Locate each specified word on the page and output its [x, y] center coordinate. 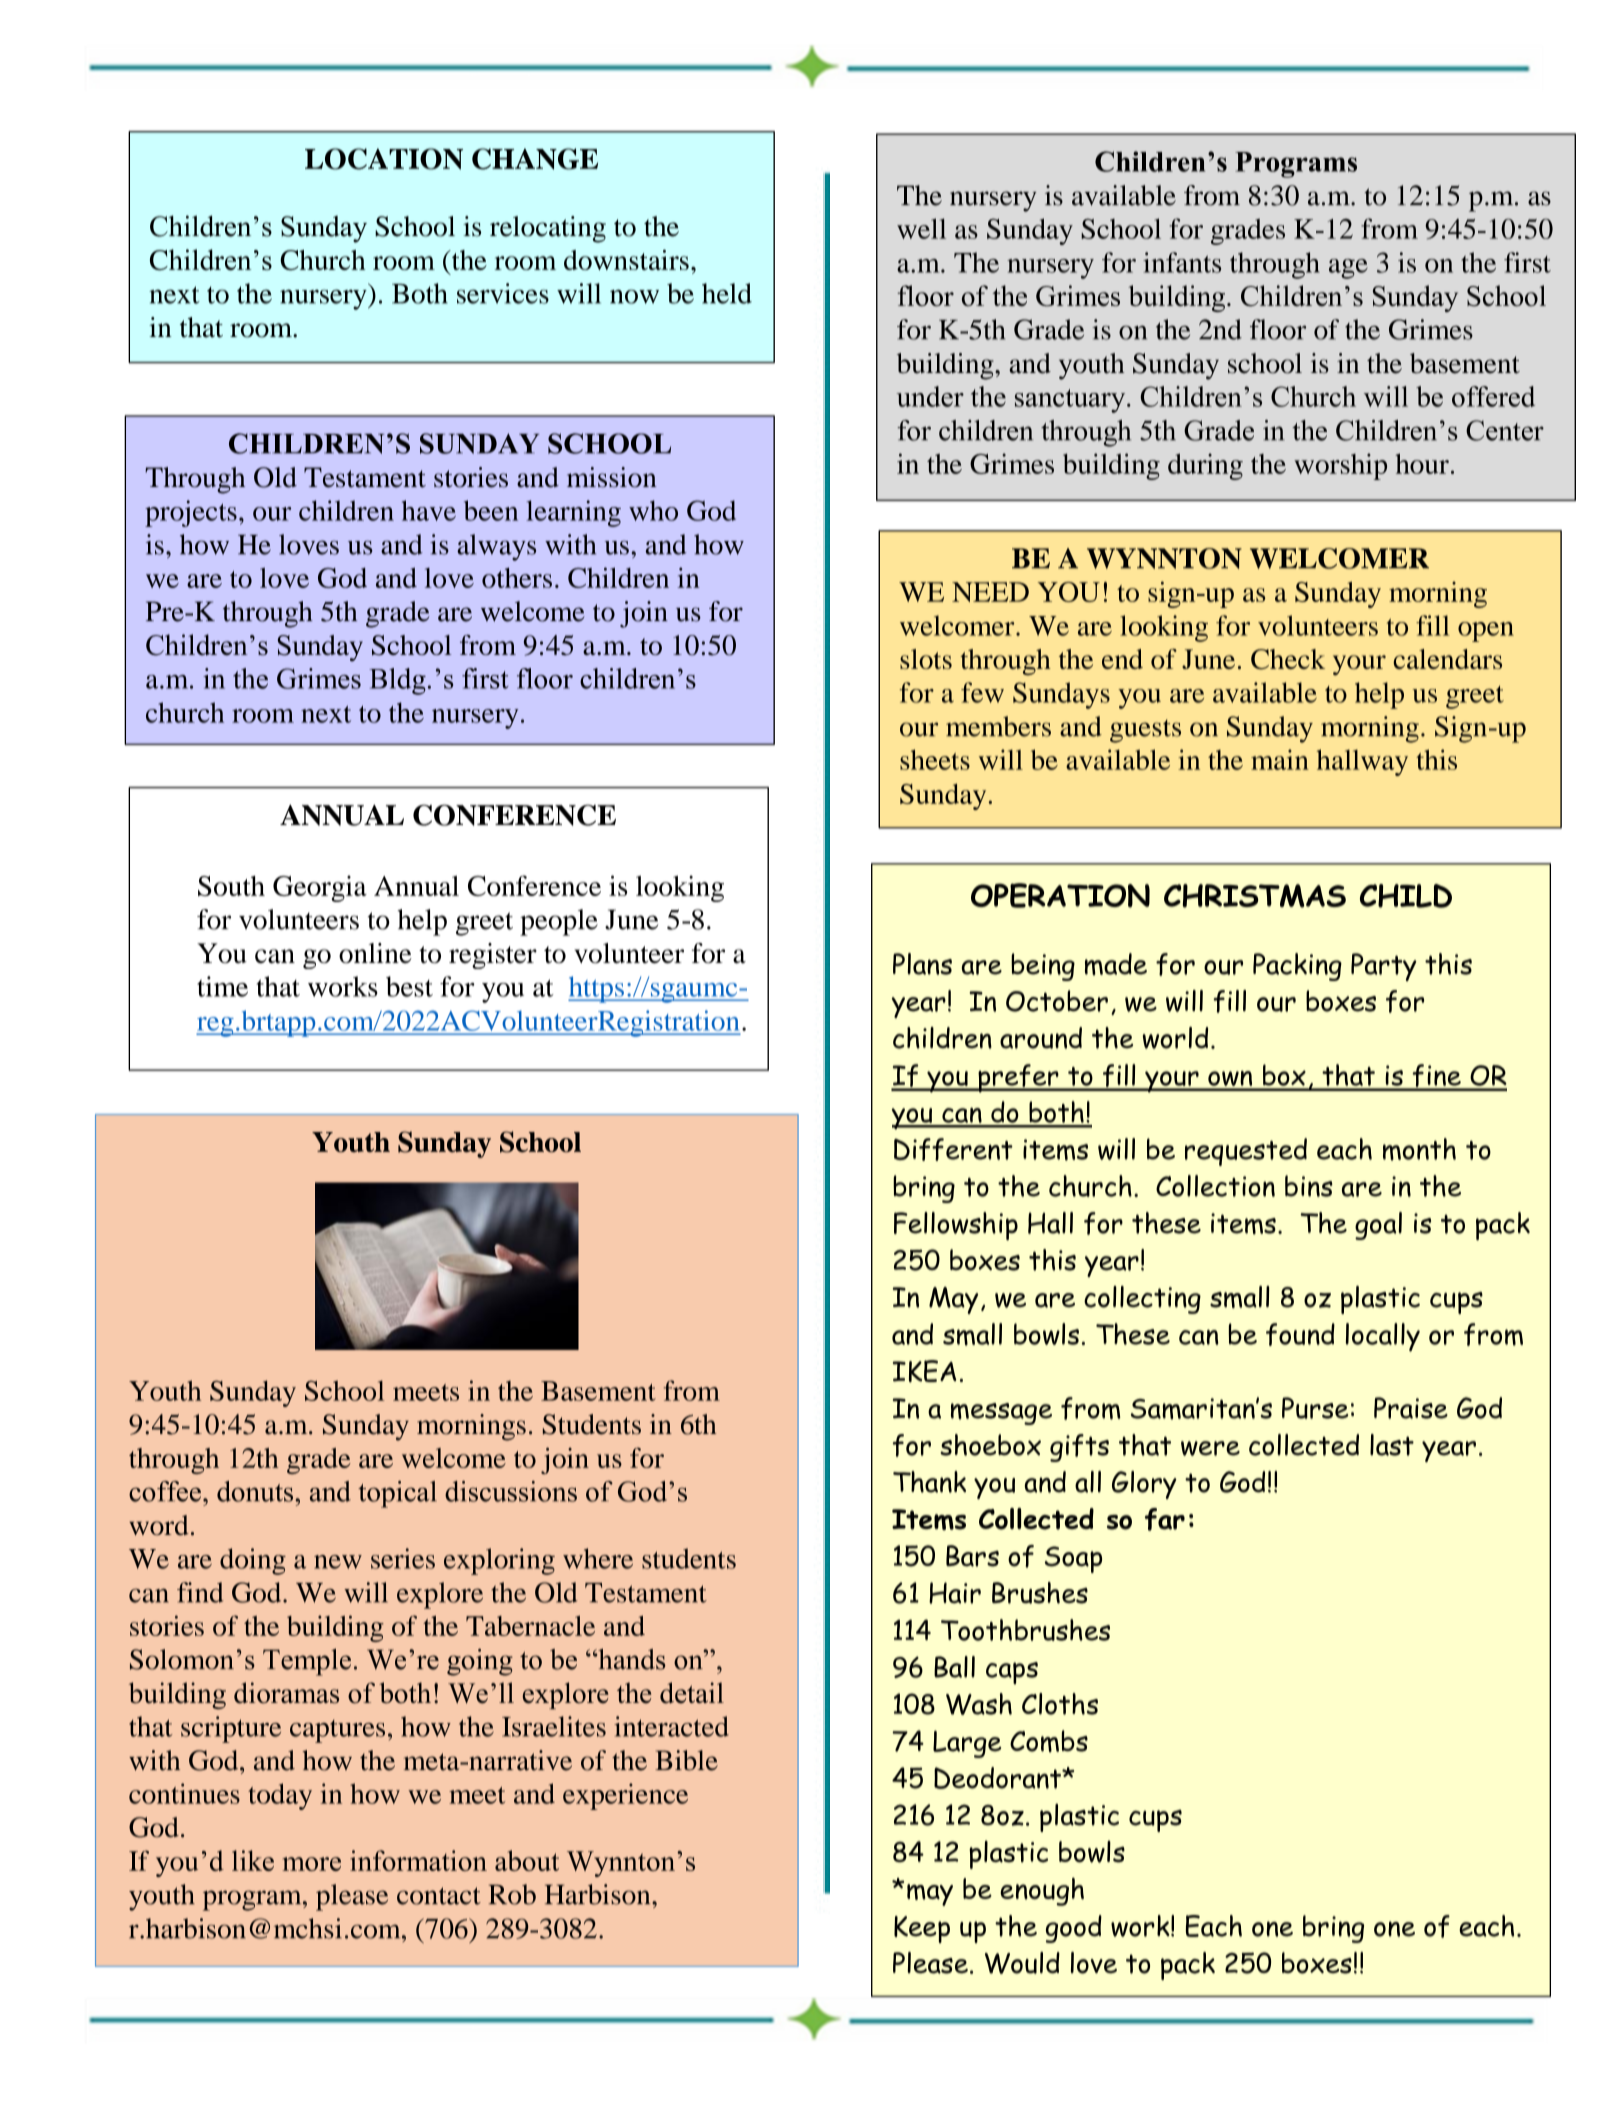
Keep [922, 1929]
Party [1384, 967]
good [1074, 1929]
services [503, 293]
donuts [256, 1491]
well [921, 228]
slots [926, 659]
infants [1182, 262]
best [409, 986]
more [311, 1864]
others [517, 578]
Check [1288, 659]
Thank [929, 1482]
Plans [922, 964]
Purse [1315, 1408]
